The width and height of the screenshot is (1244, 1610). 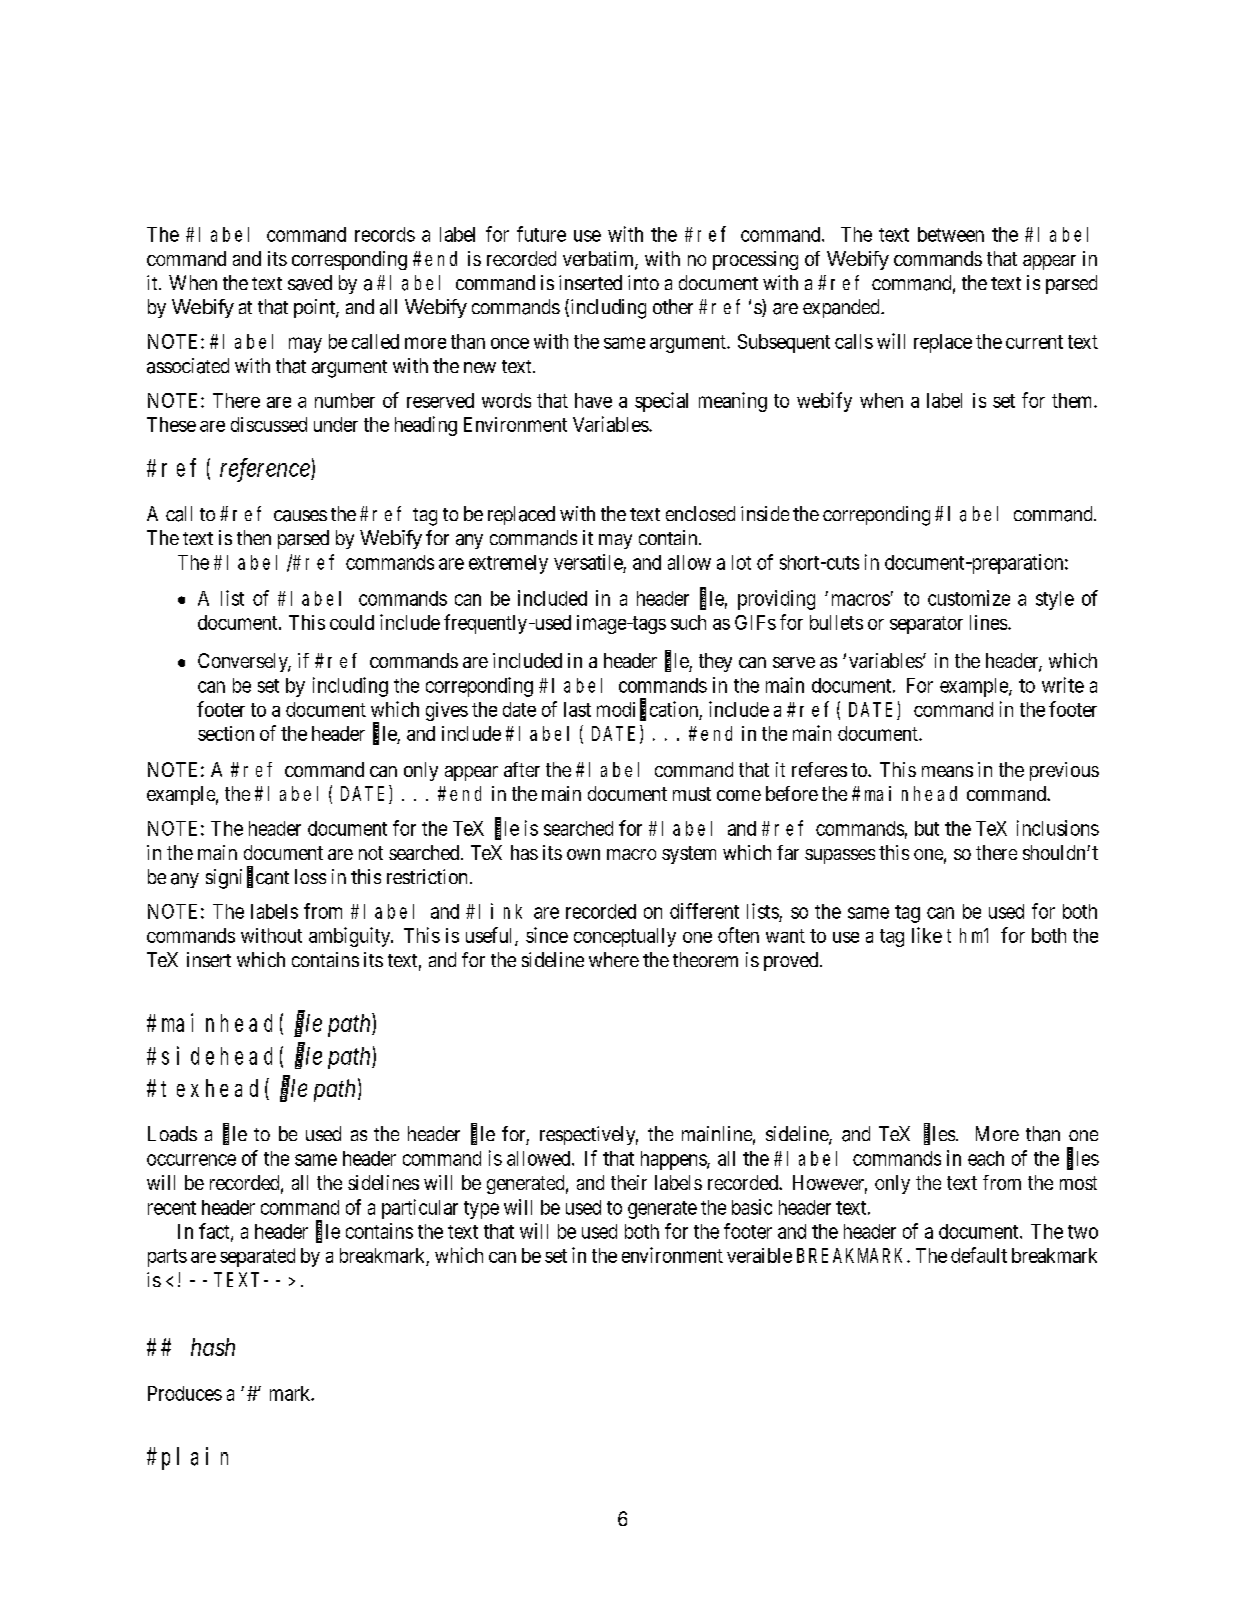 I want to click on but, so click(x=927, y=828).
